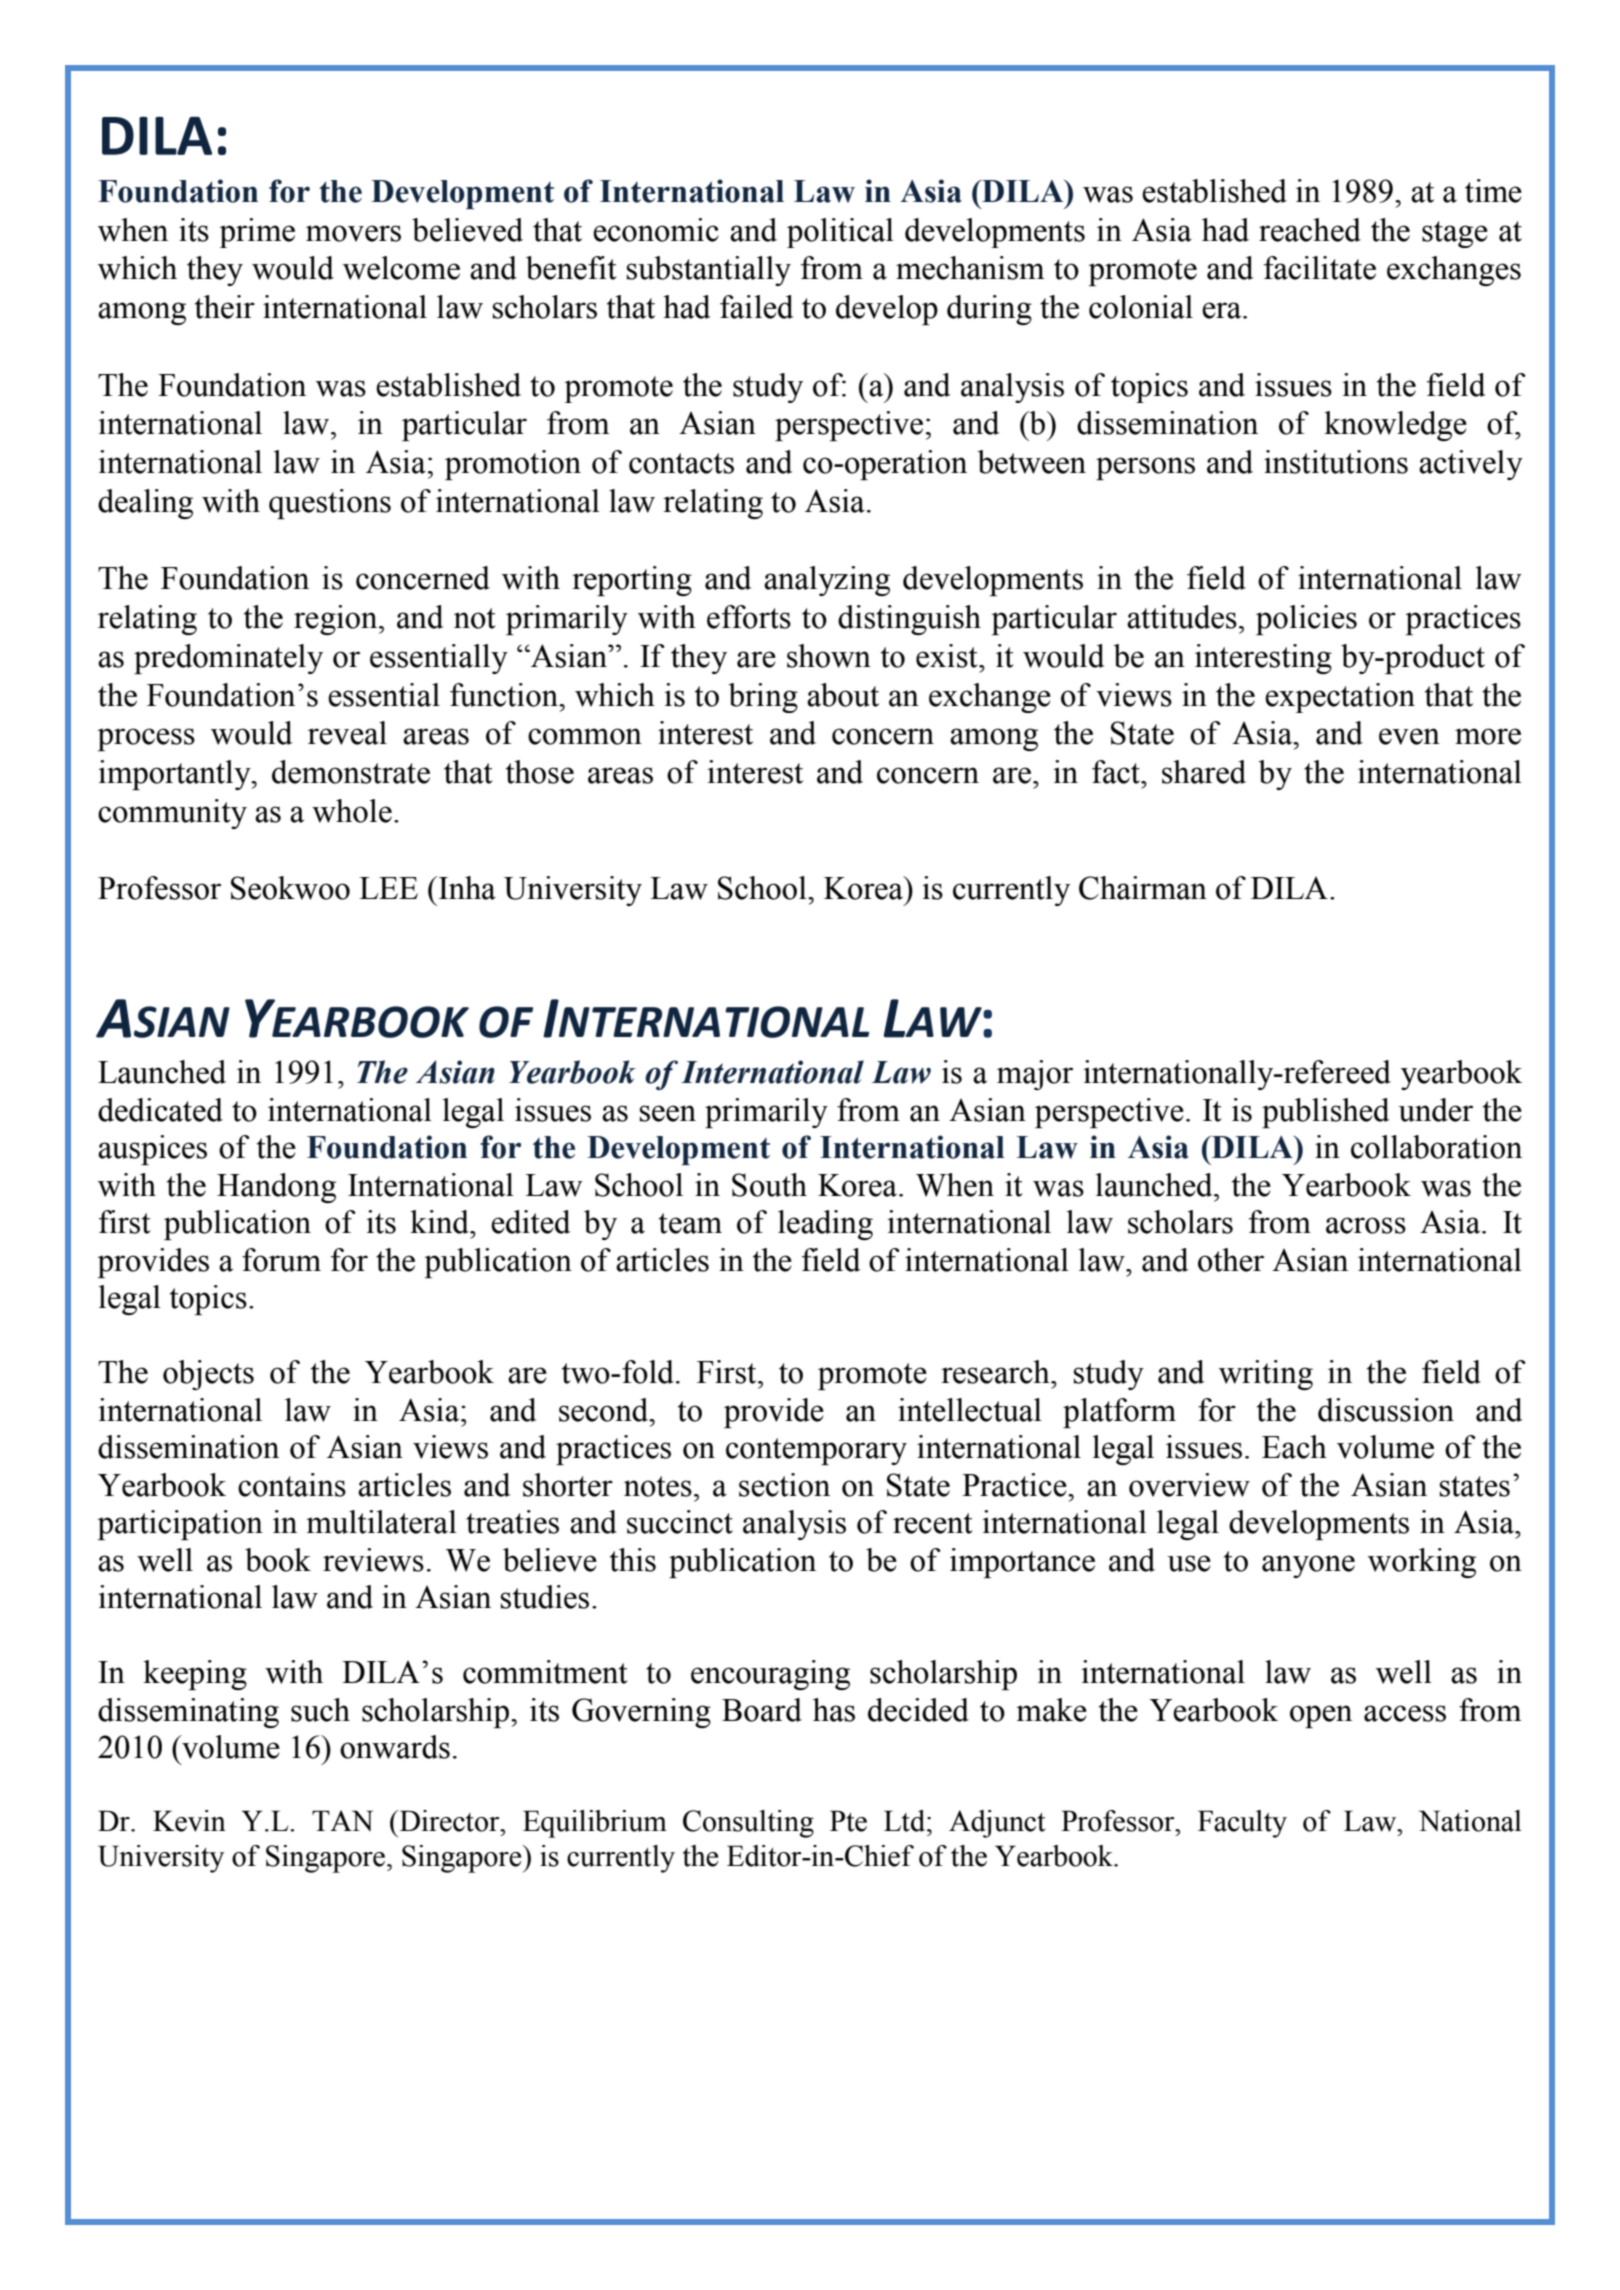 Image resolution: width=1620 pixels, height=2290 pixels. I want to click on LEE, so click(388, 888).
